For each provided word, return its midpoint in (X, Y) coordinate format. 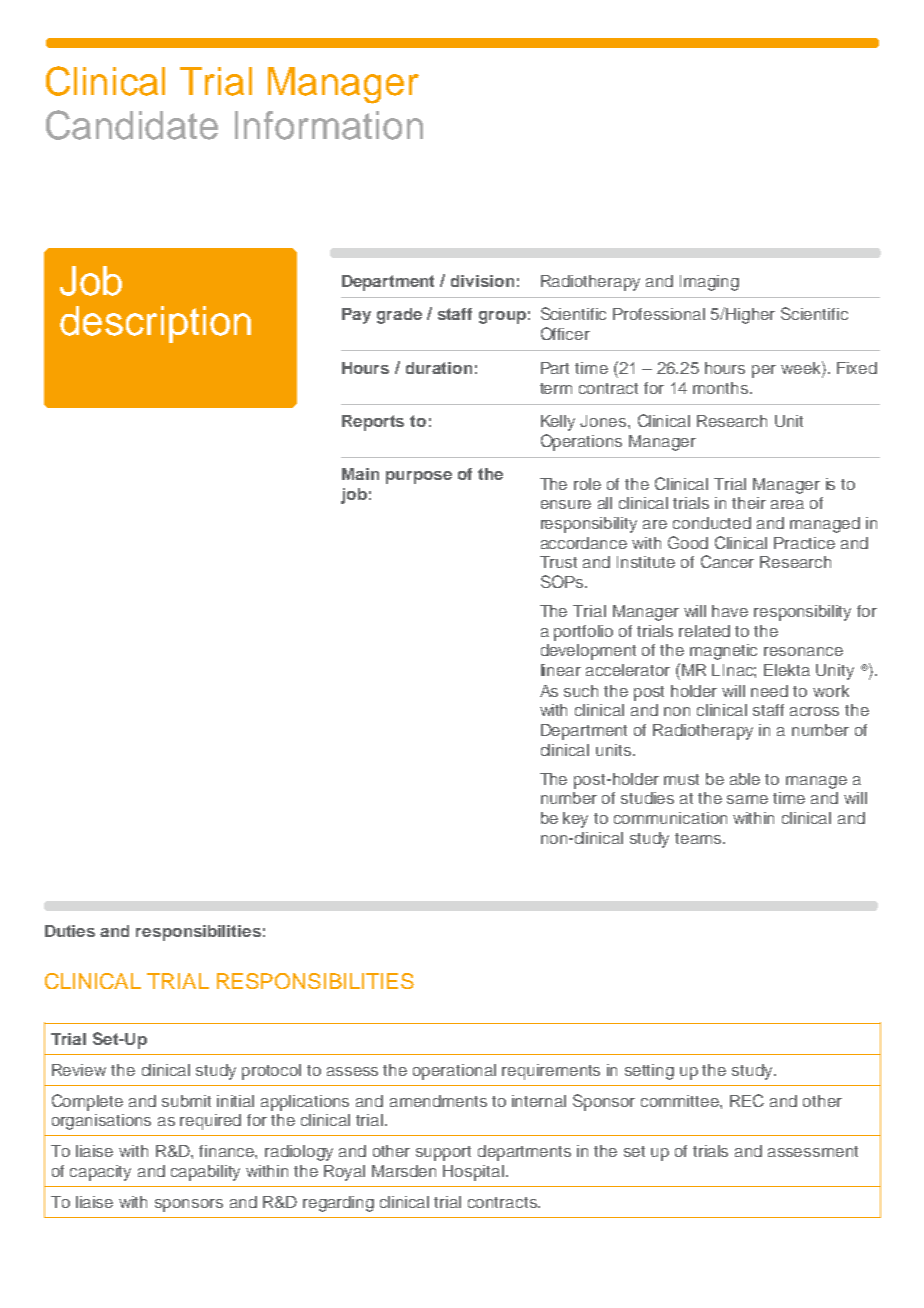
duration (439, 368)
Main (360, 474)
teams (699, 838)
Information (329, 125)
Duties (70, 931)
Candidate (132, 125)
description (155, 324)
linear (561, 670)
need (769, 691)
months (720, 388)
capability (205, 1173)
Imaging (709, 283)
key (575, 820)
